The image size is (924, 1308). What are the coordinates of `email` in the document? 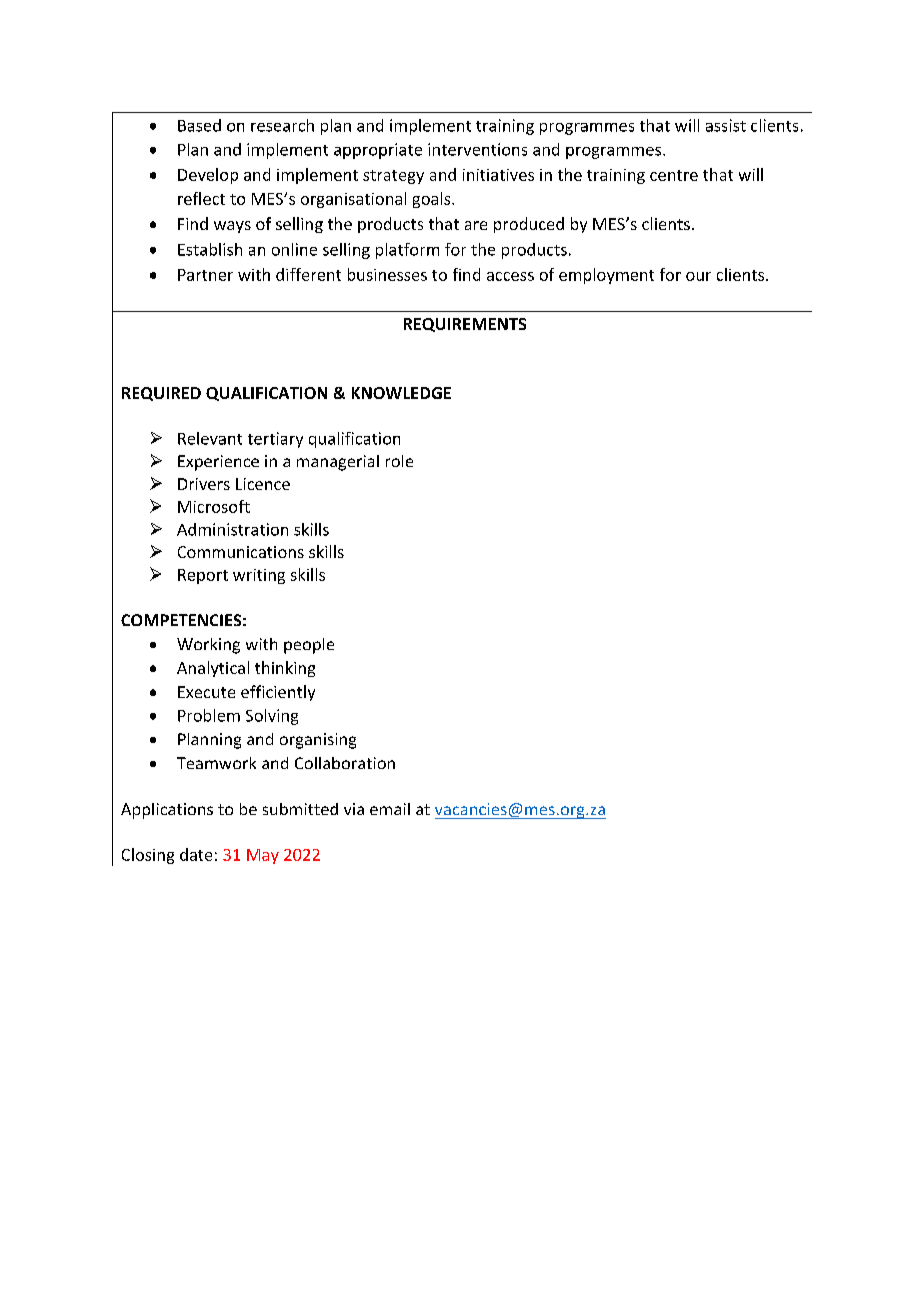 It's located at (390, 809).
